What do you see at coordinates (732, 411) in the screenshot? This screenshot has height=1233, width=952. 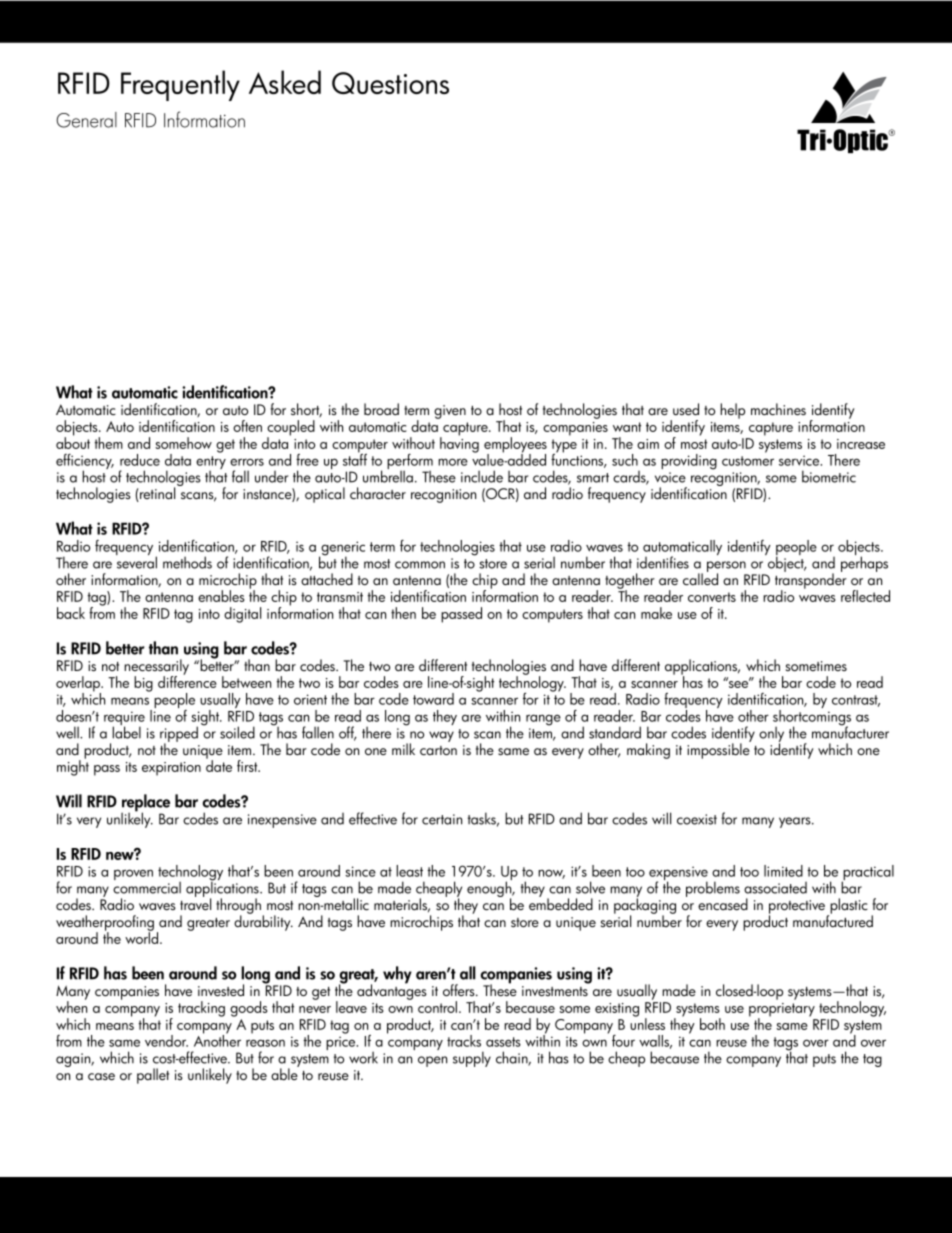 I see `help` at bounding box center [732, 411].
